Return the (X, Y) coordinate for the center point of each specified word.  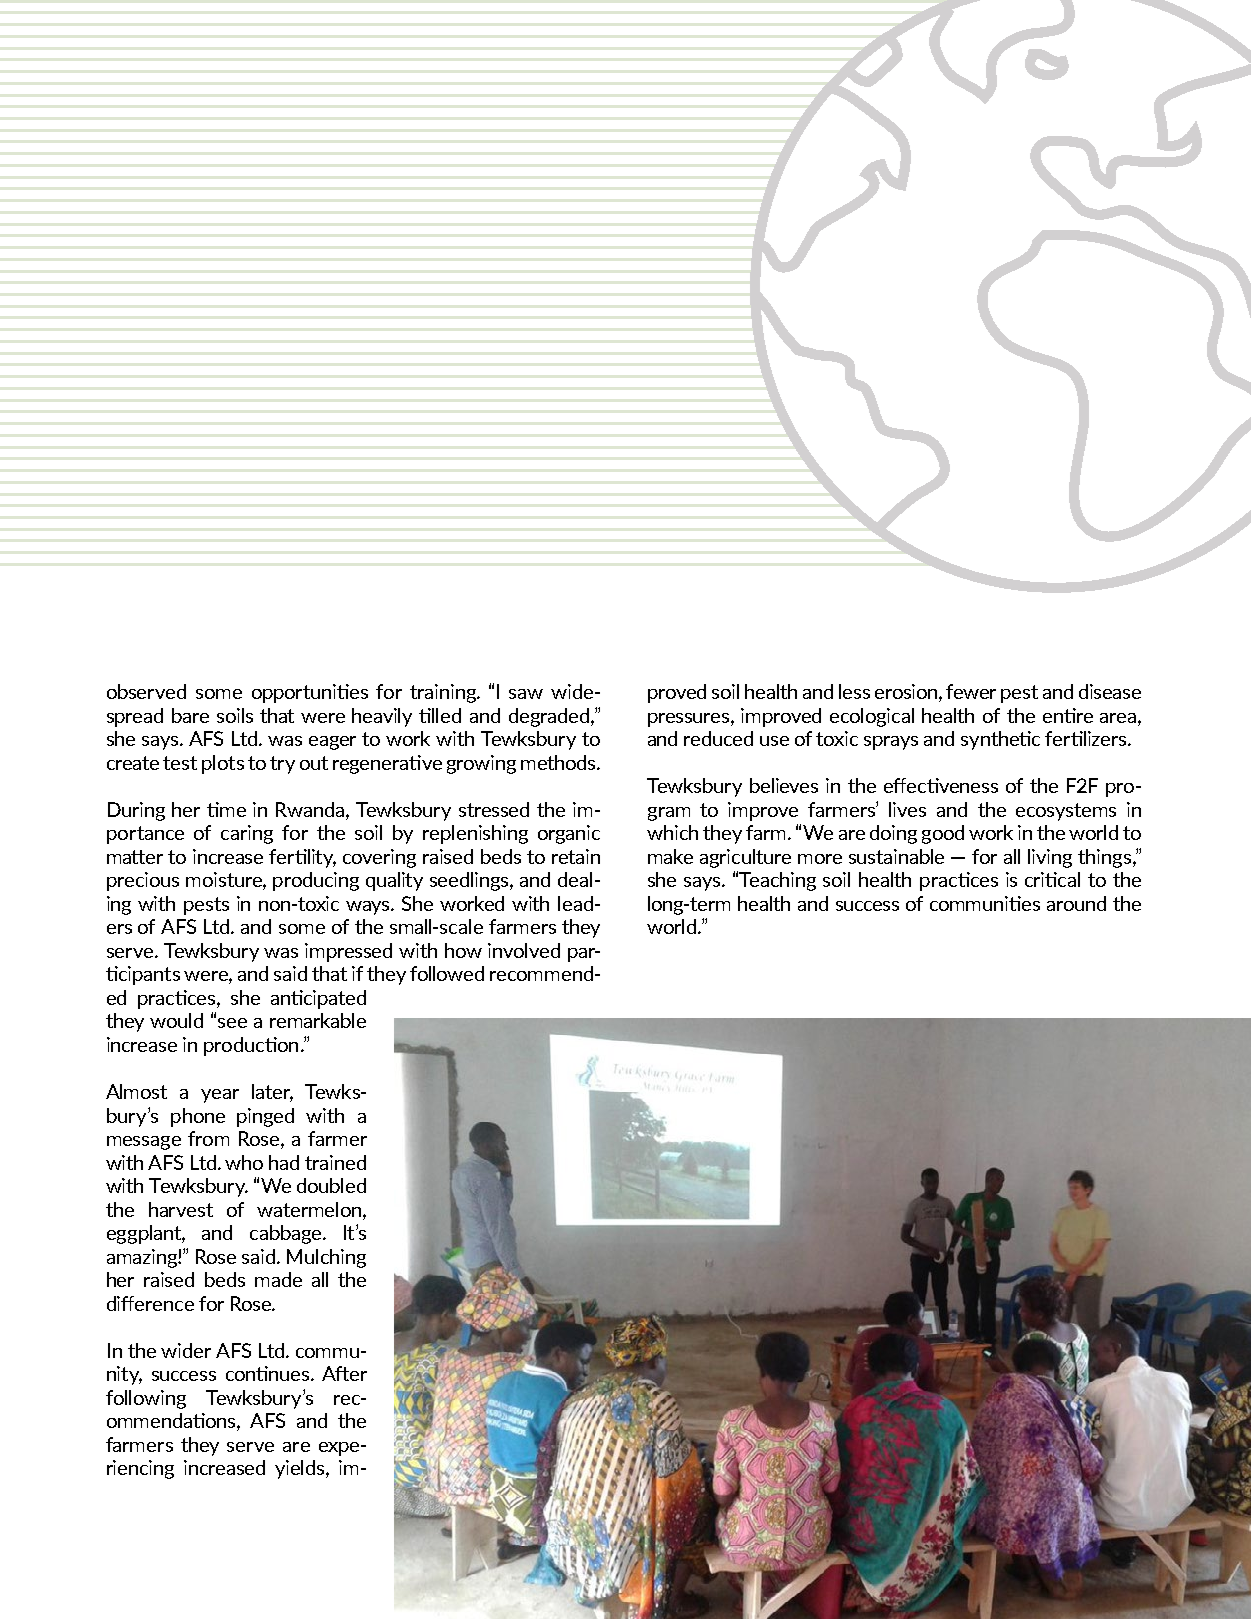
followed (447, 973)
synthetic (1000, 740)
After (344, 1373)
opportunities (310, 693)
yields (301, 1469)
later (272, 1093)
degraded (550, 717)
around (1076, 903)
